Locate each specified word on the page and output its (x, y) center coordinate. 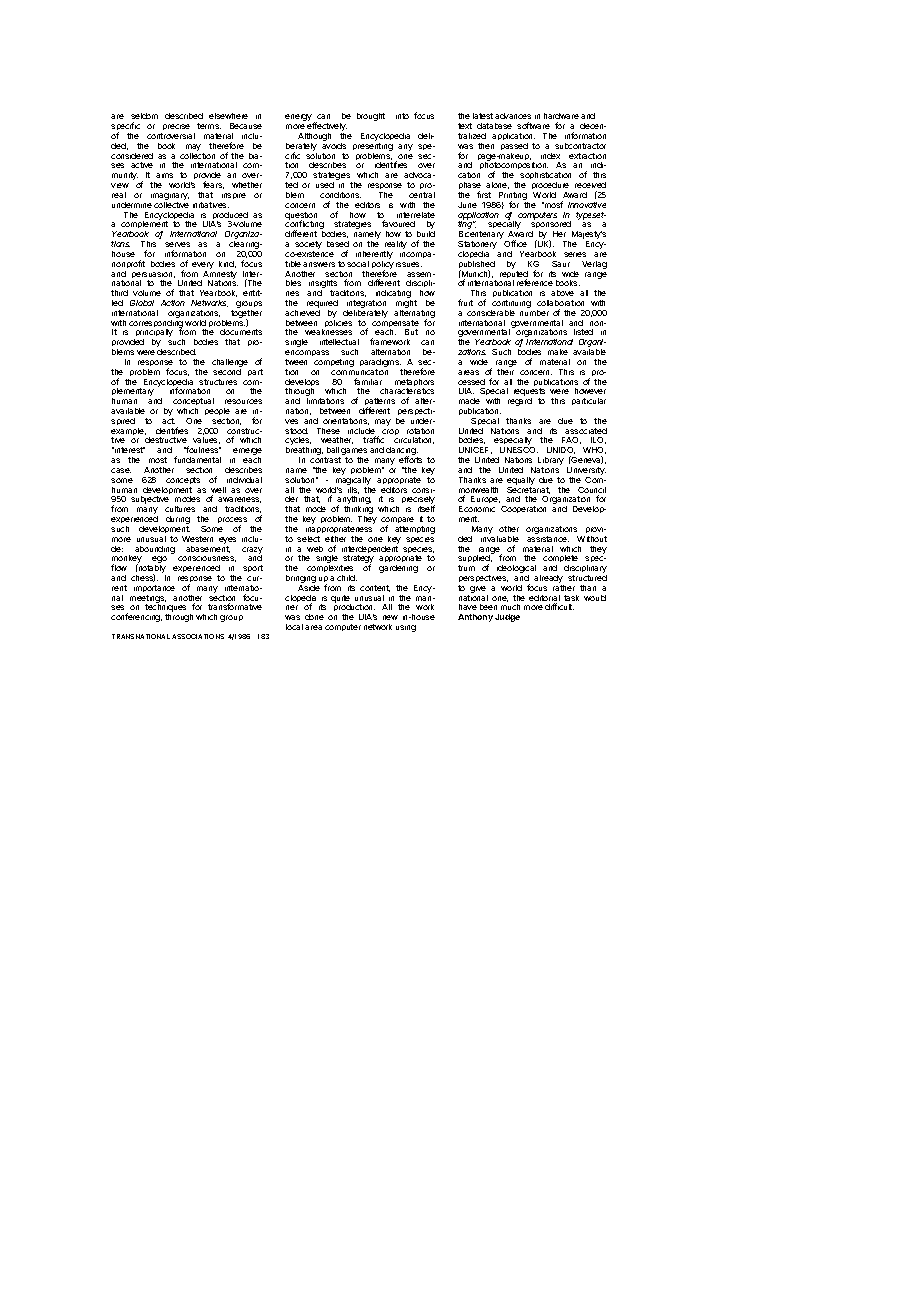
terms (209, 126)
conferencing (136, 617)
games (354, 453)
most (158, 460)
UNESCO (519, 450)
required (322, 305)
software (533, 125)
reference (535, 282)
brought (371, 117)
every (203, 265)
